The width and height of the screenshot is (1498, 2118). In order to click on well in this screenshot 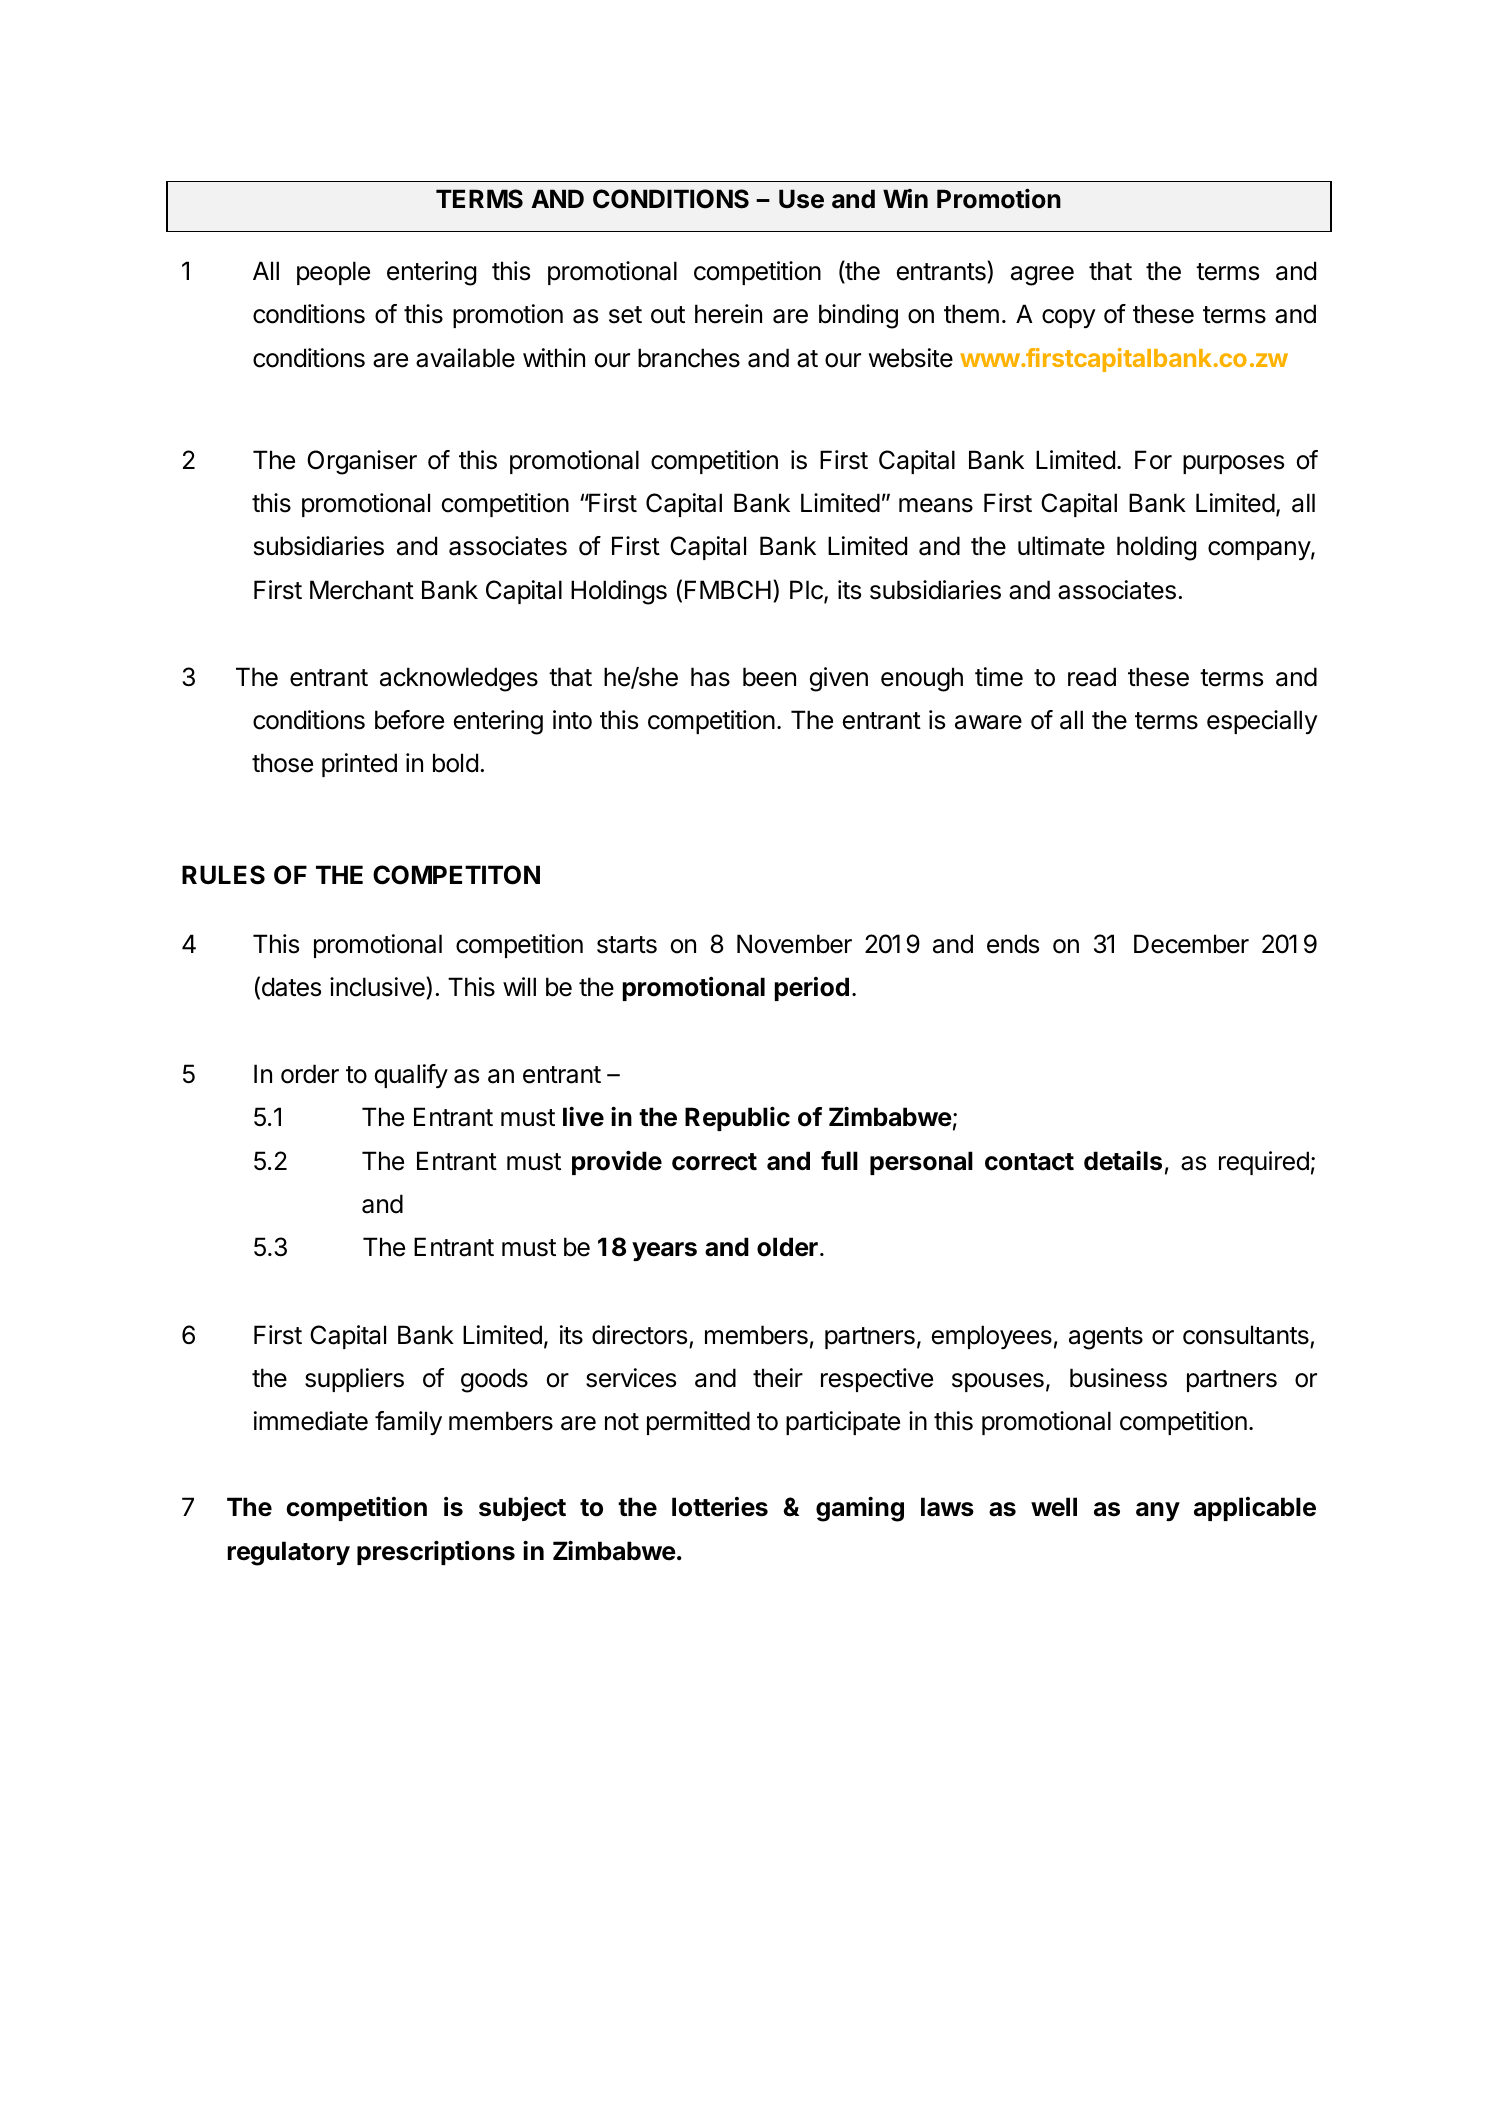, I will do `click(1054, 1507)`.
